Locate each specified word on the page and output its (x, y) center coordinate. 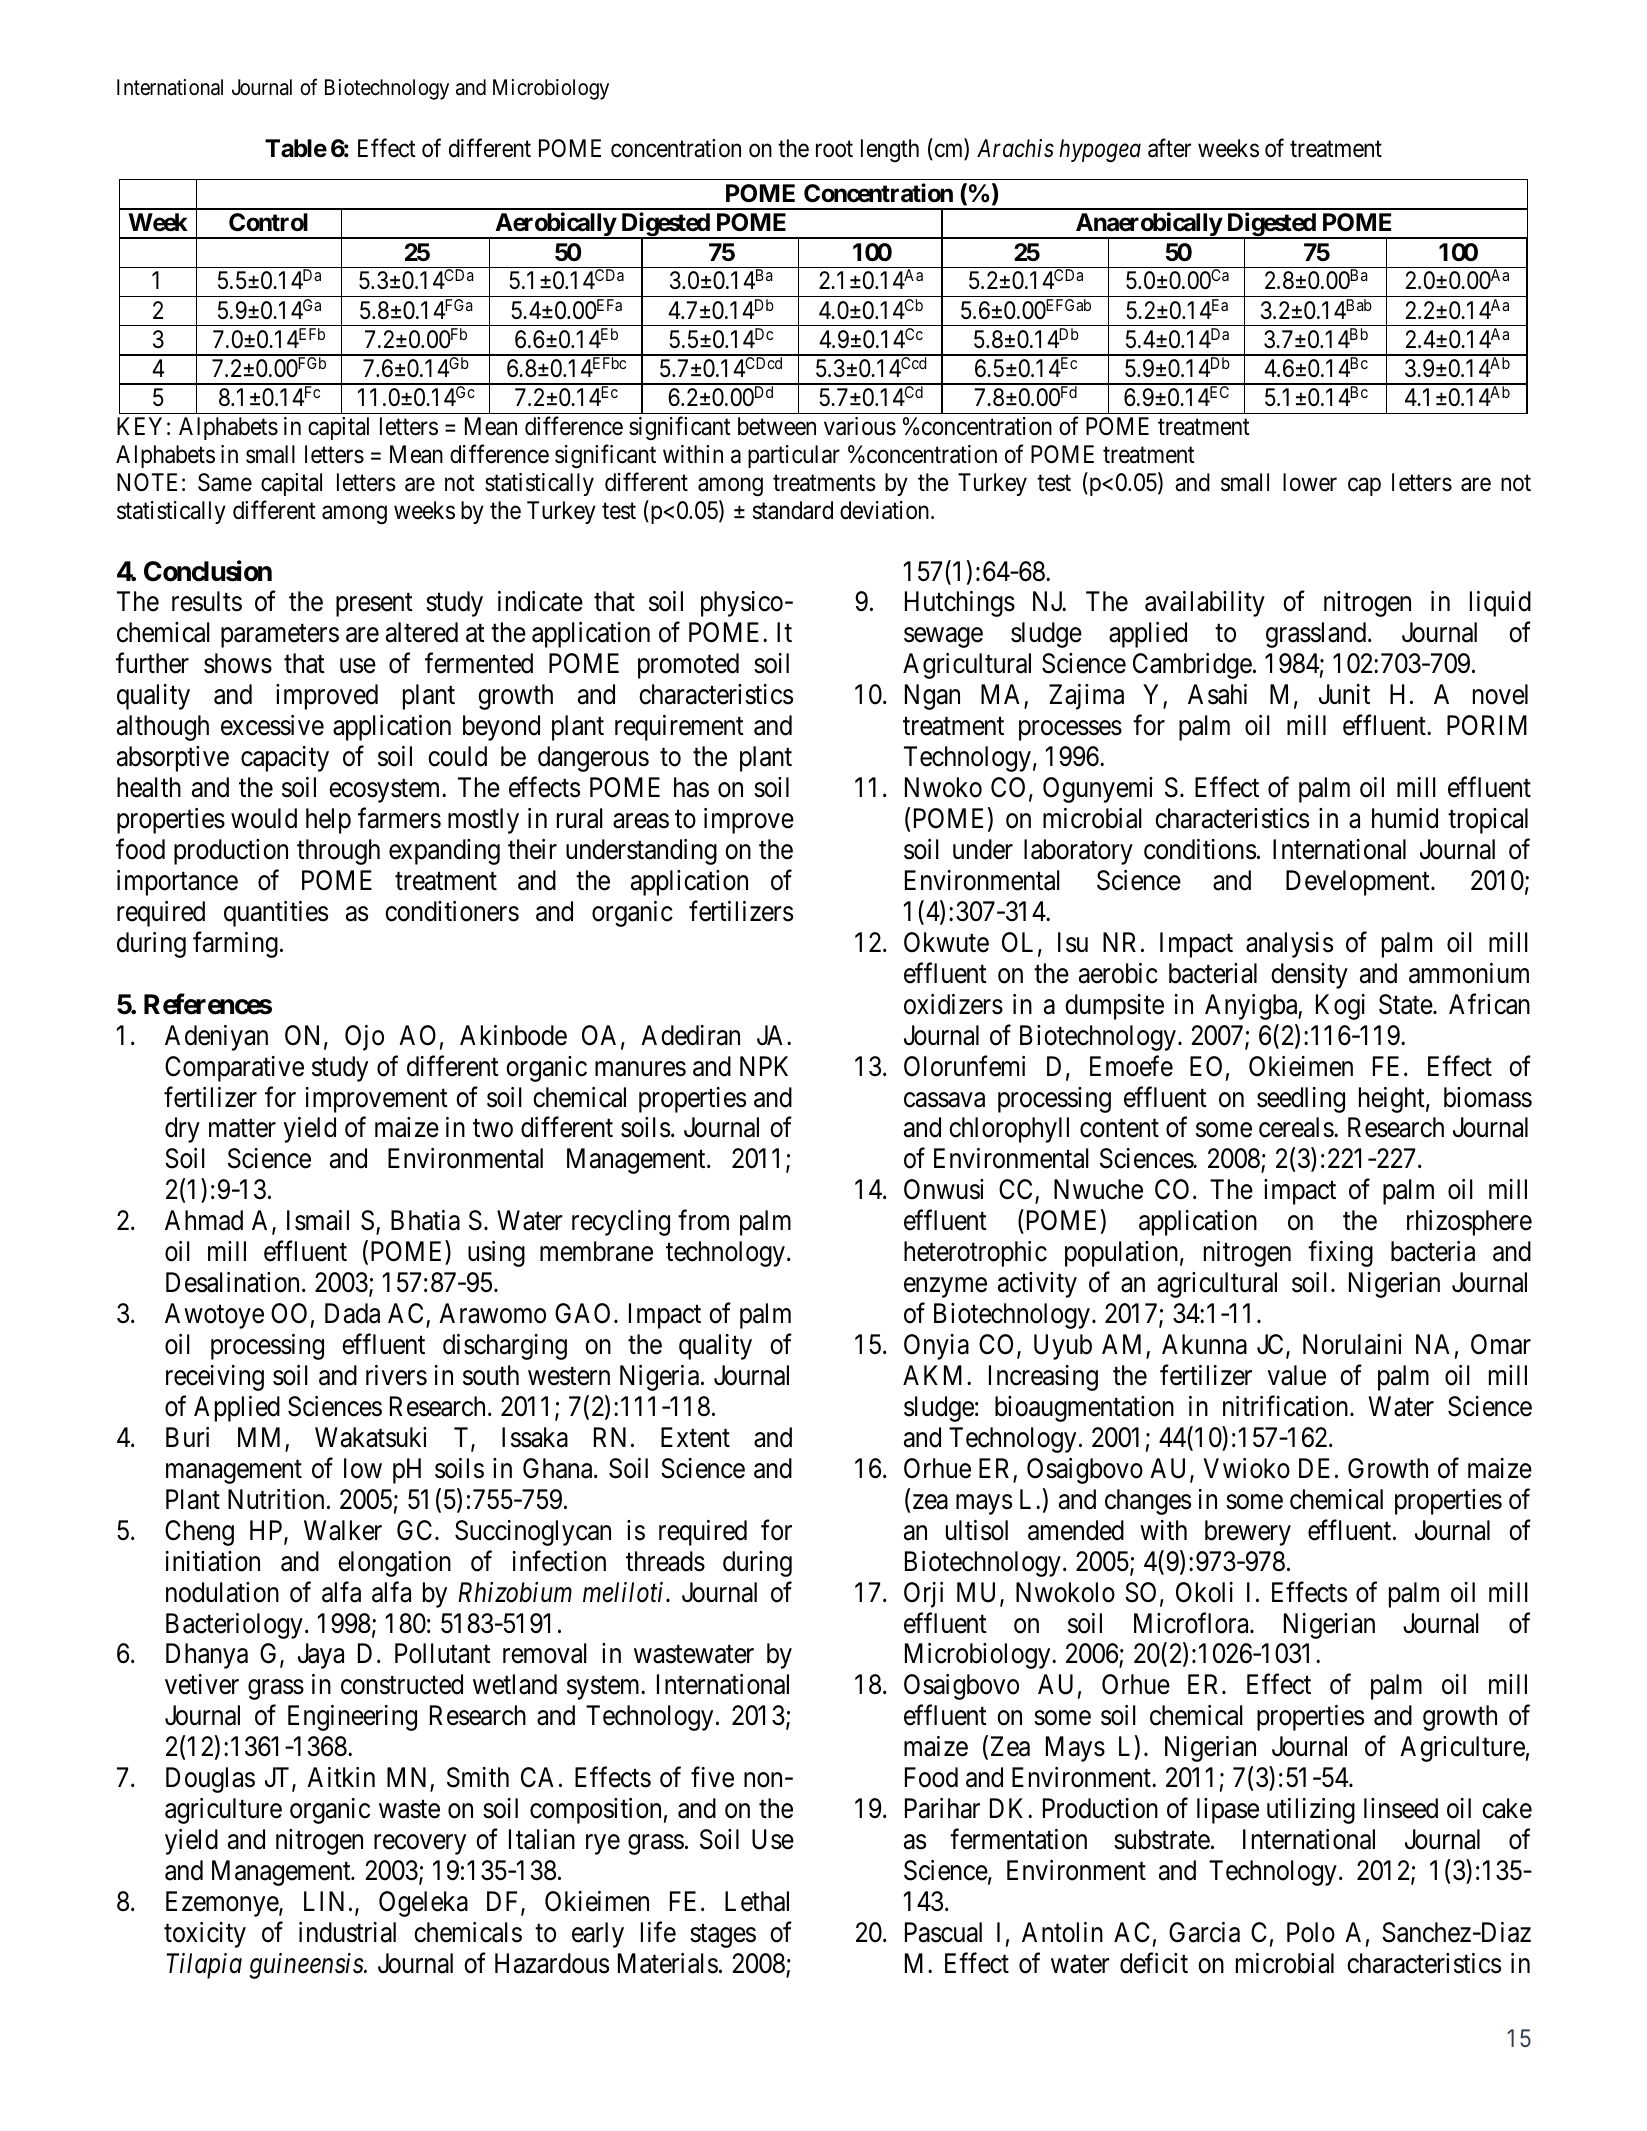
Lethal (757, 1901)
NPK (764, 1066)
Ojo (364, 1038)
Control (268, 222)
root (834, 149)
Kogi (1340, 1007)
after (1169, 148)
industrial (347, 1932)
